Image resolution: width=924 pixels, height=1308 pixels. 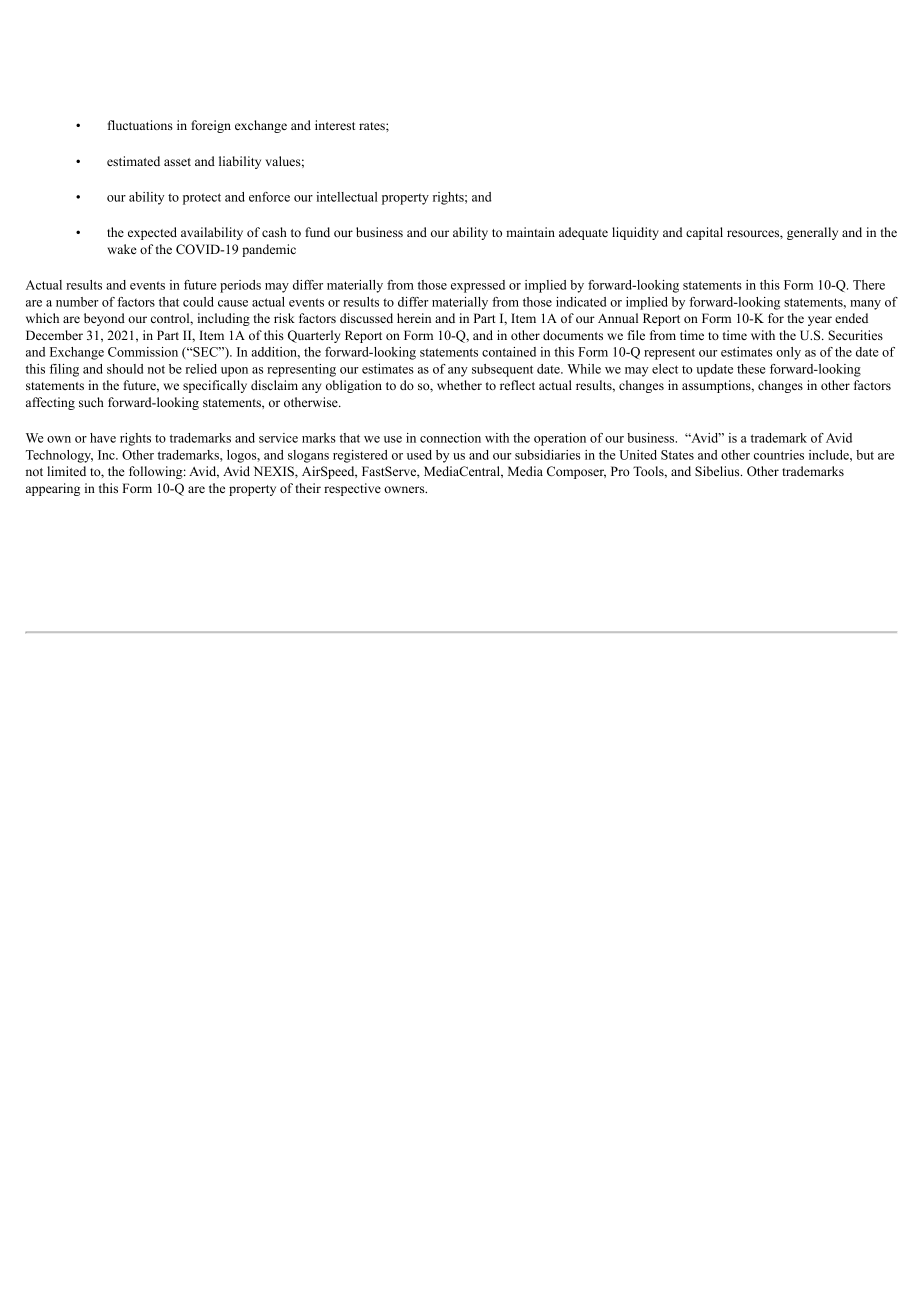 What do you see at coordinates (751, 369) in the document?
I see `these` at bounding box center [751, 369].
